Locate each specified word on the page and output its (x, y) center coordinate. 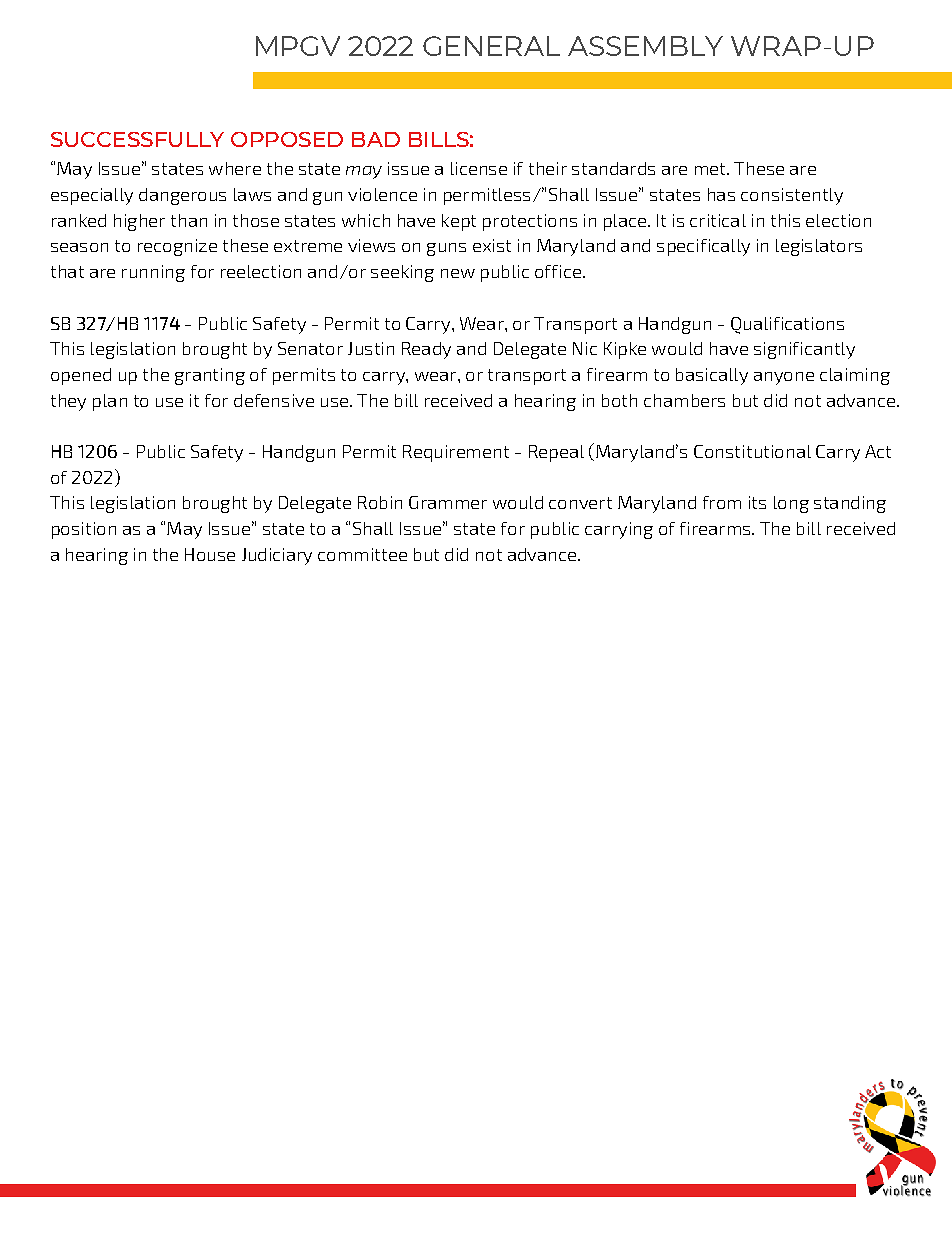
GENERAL (491, 46)
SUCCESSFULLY (137, 139)
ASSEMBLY (645, 46)
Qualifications (787, 325)
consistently (792, 196)
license (479, 168)
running (153, 273)
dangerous (182, 196)
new (458, 273)
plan (110, 402)
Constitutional (752, 451)
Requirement (456, 453)
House (210, 554)
